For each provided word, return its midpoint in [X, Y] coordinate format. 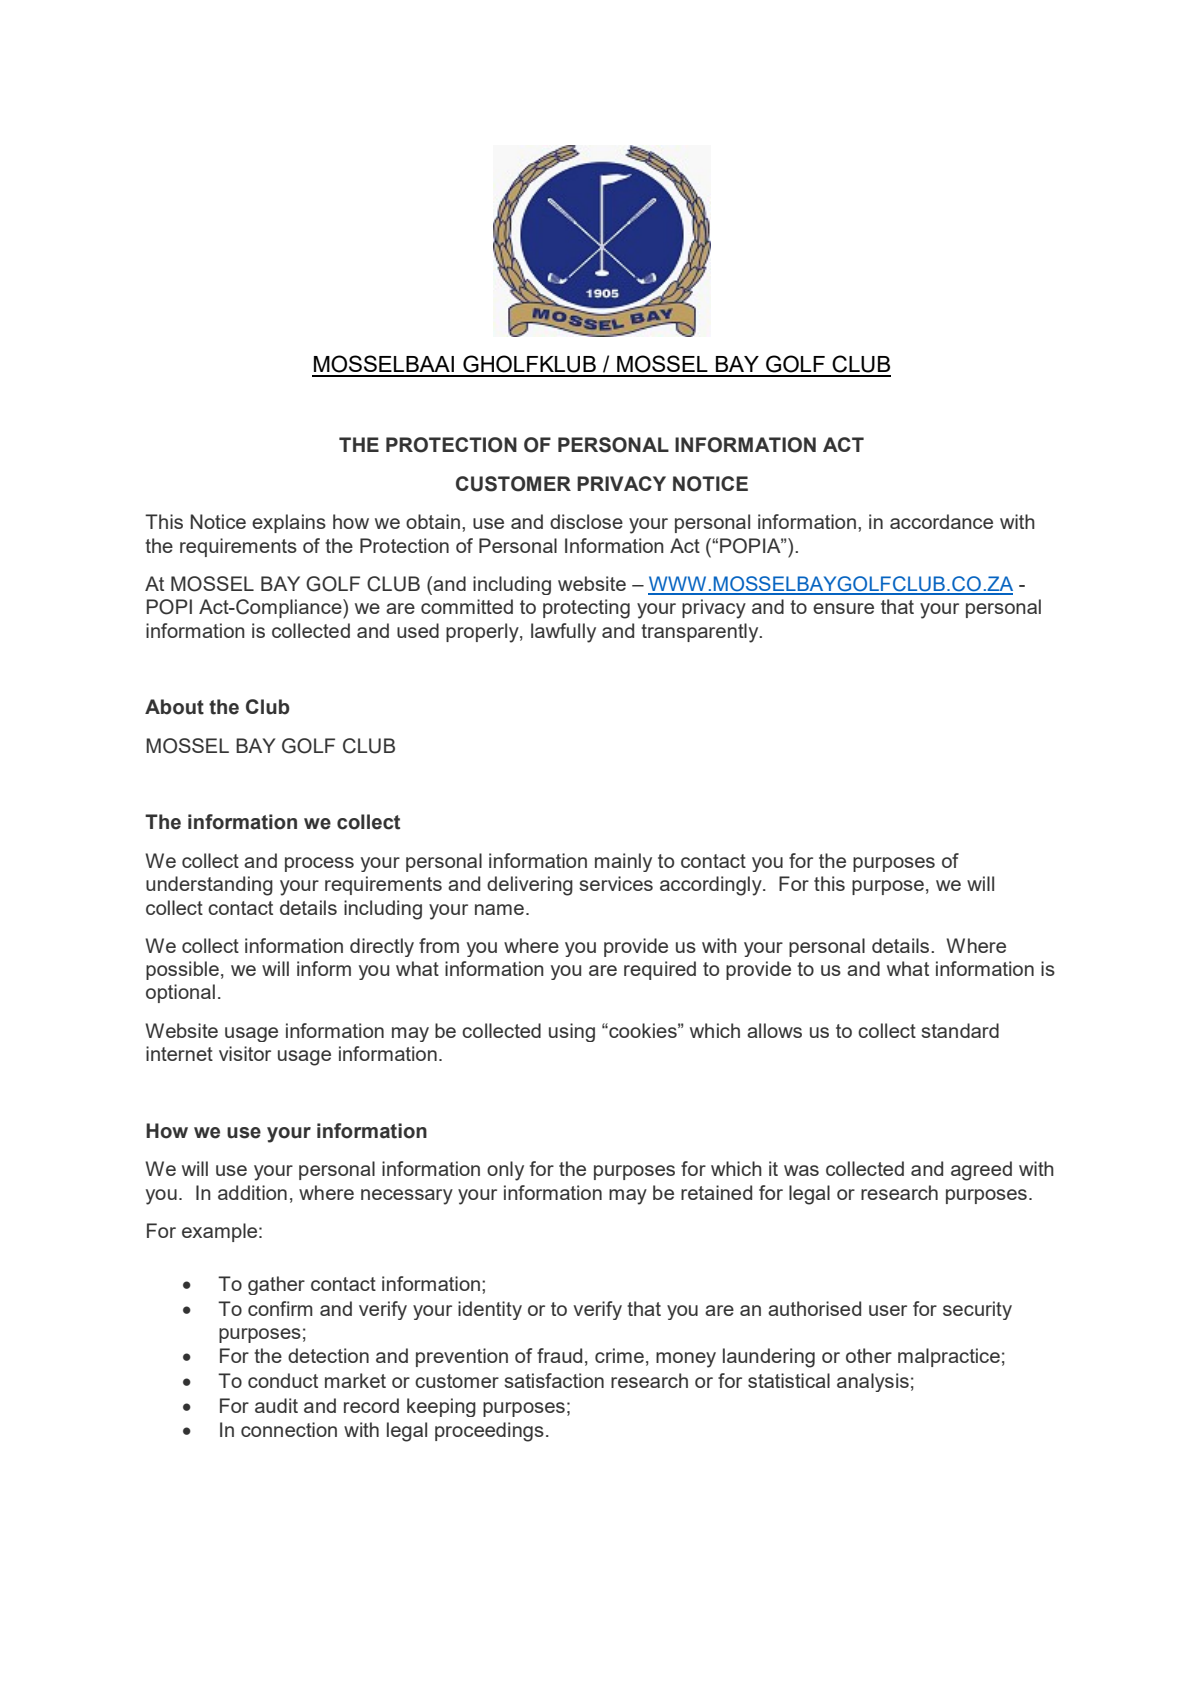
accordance [941, 521]
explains [289, 523]
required [660, 970]
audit [276, 1405]
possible [182, 970]
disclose [586, 521]
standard [960, 1030]
